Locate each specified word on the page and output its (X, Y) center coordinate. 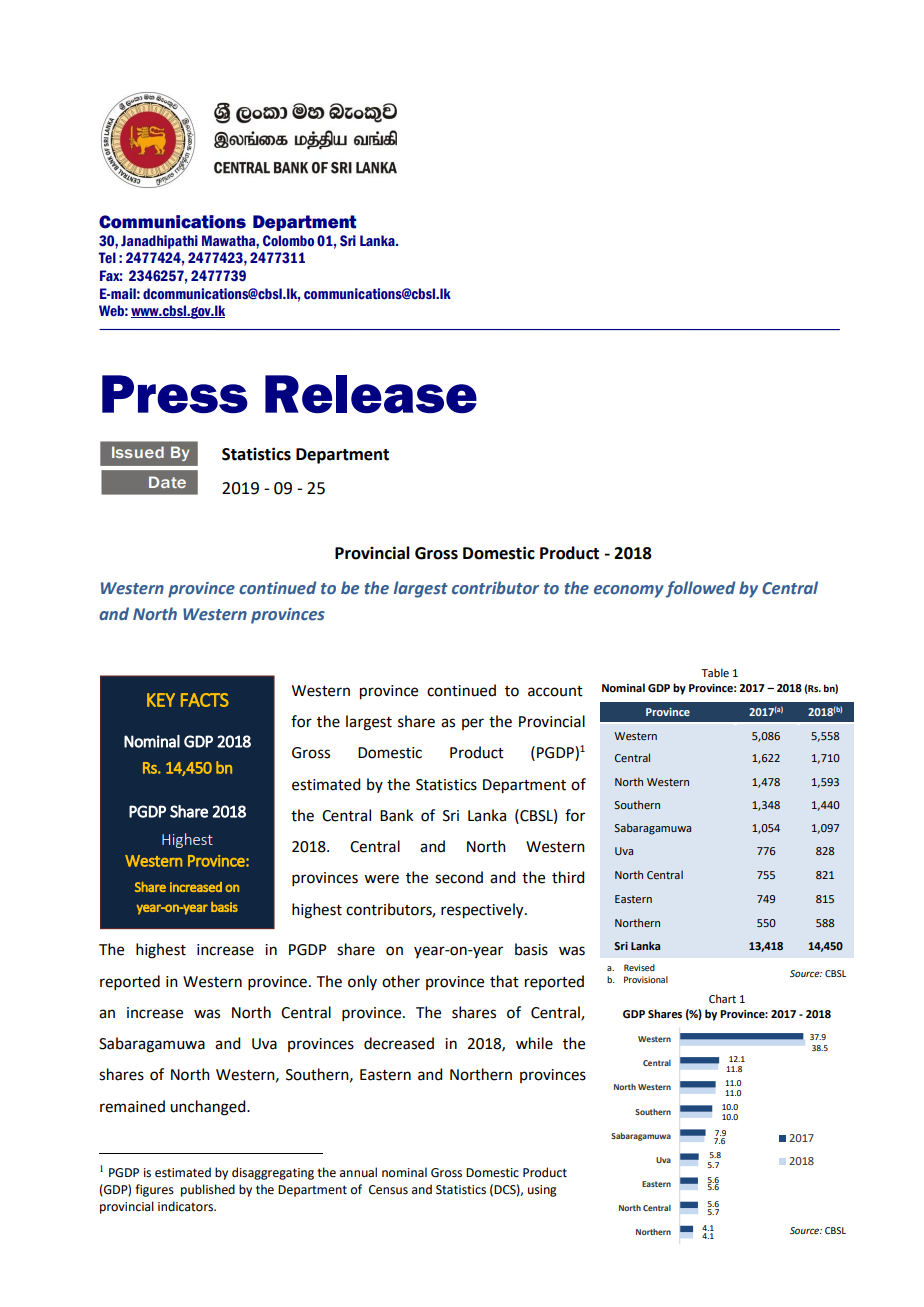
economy (629, 591)
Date (167, 482)
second (459, 877)
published (208, 1190)
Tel (107, 258)
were (381, 879)
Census (388, 1190)
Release (371, 394)
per (473, 724)
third (568, 877)
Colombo (288, 241)
